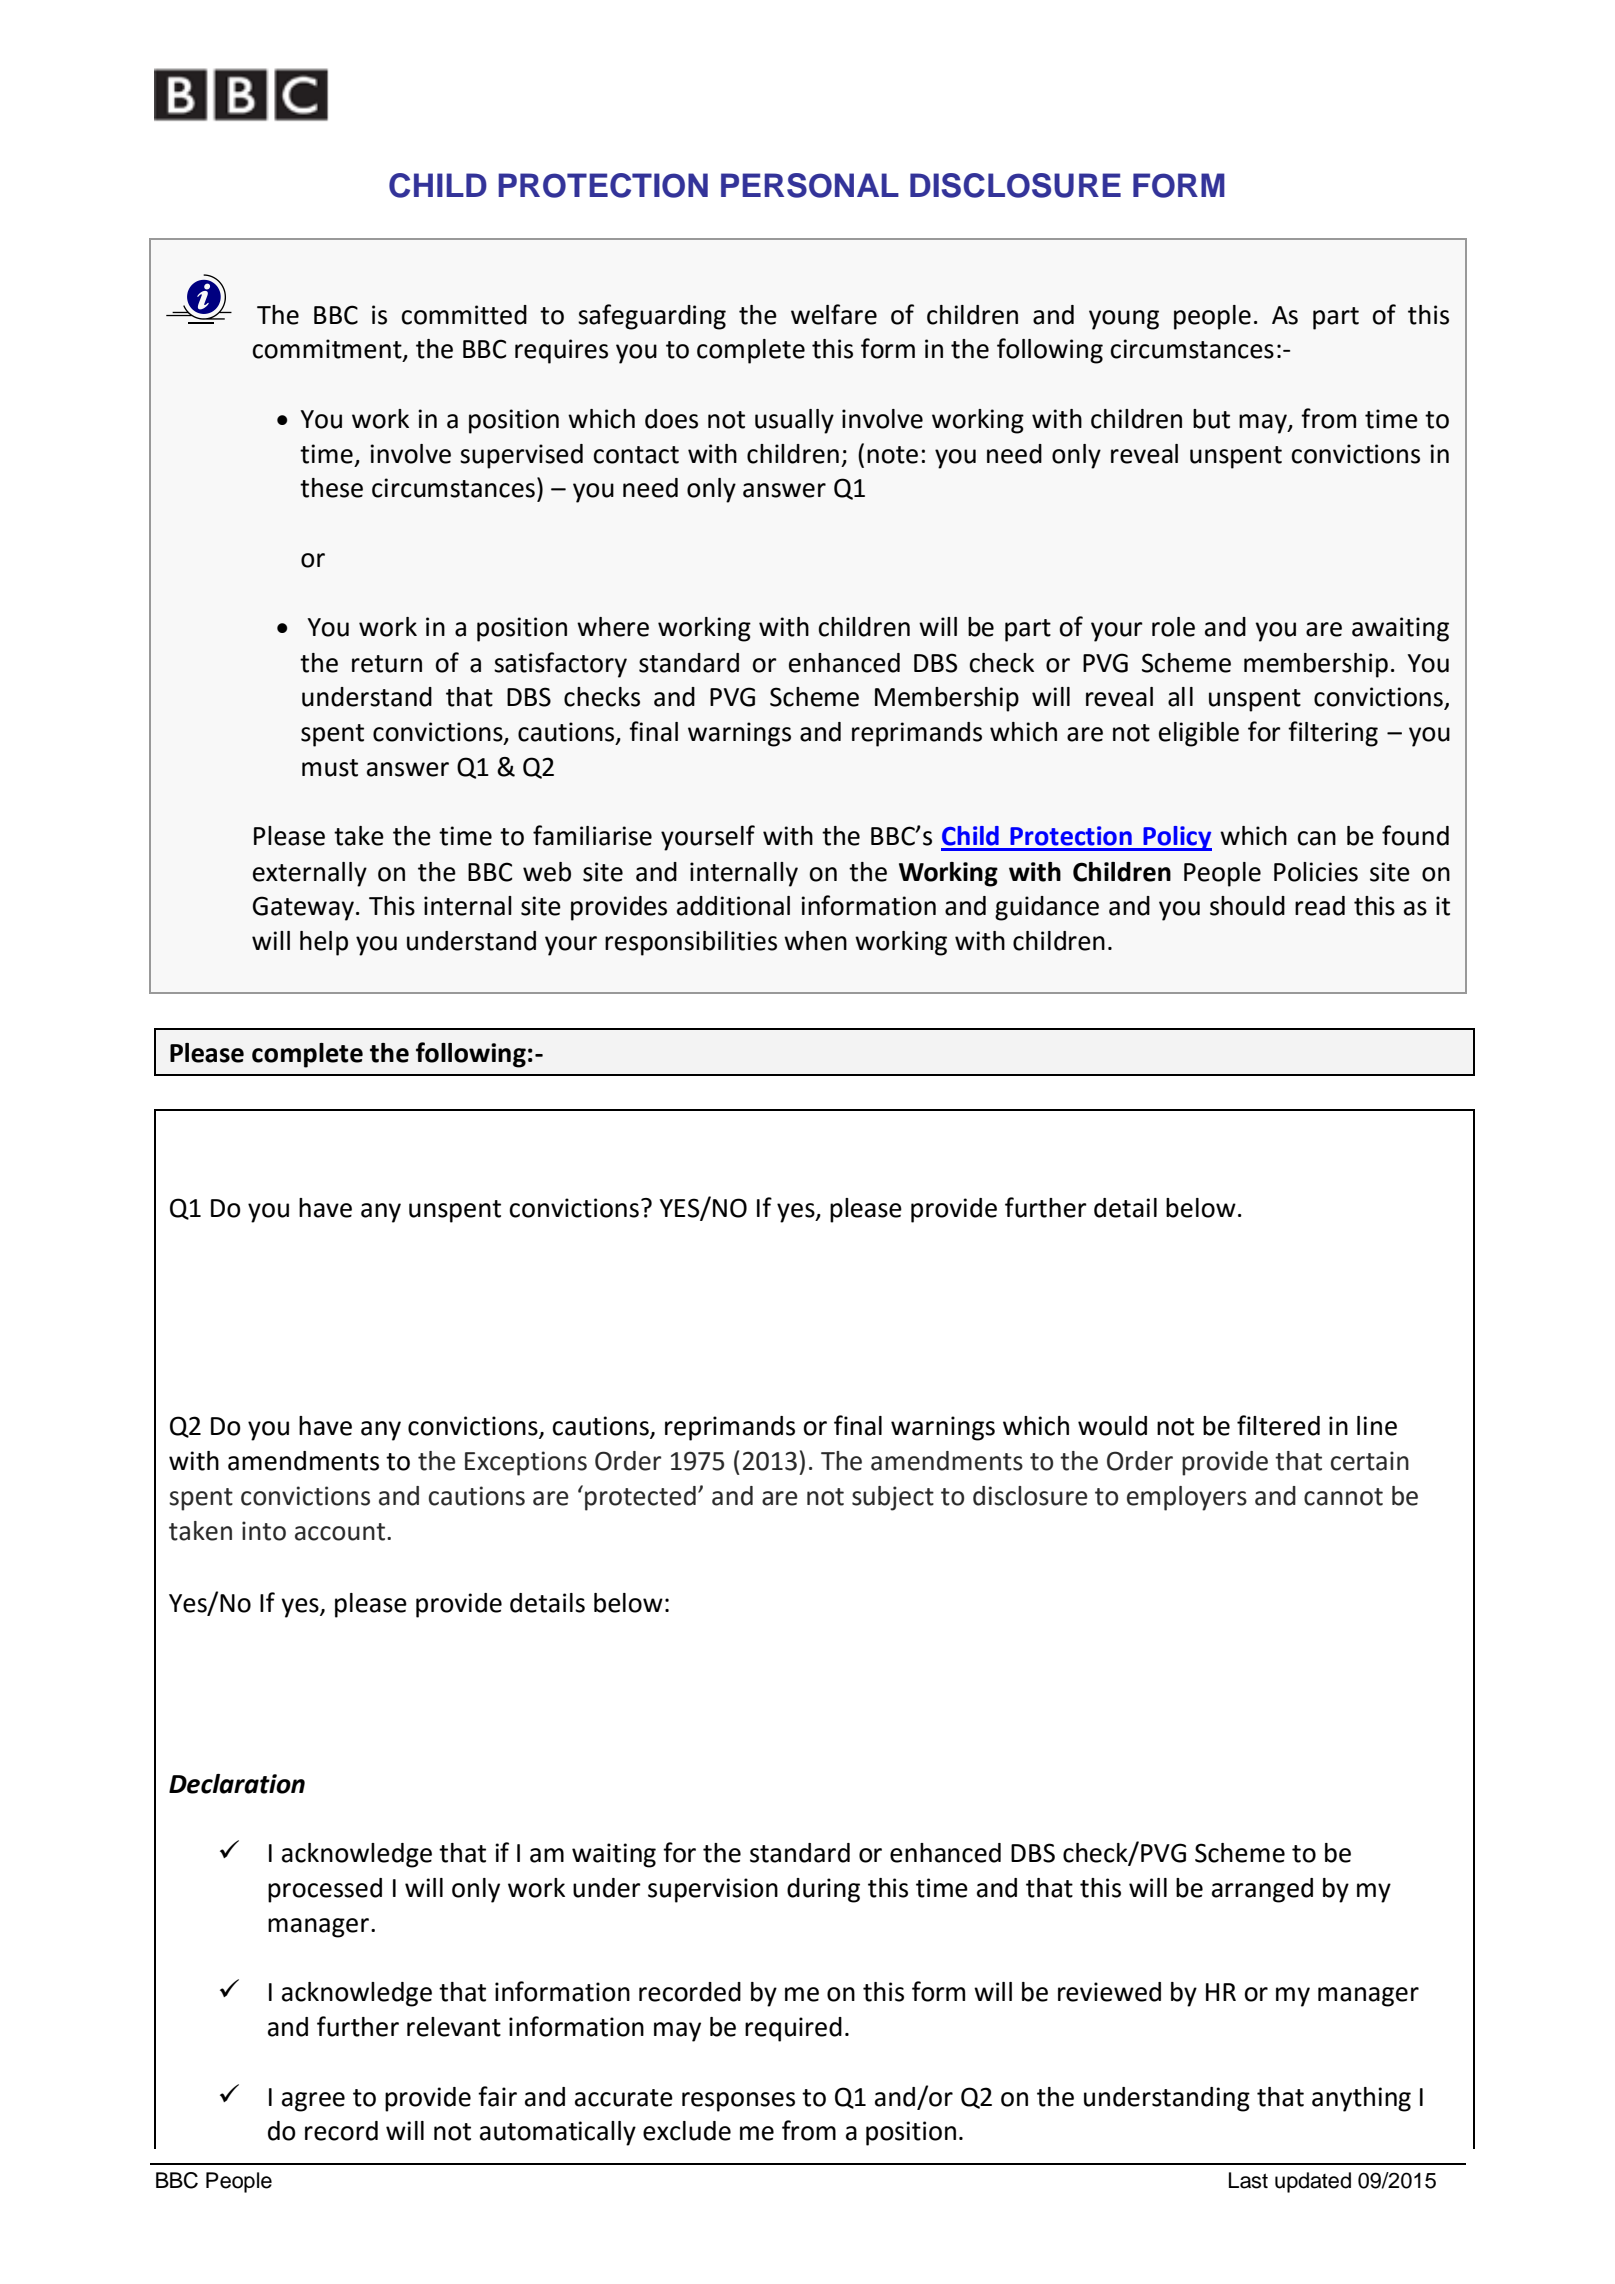  Describe the element at coordinates (387, 664) in the image. I see `return` at that location.
